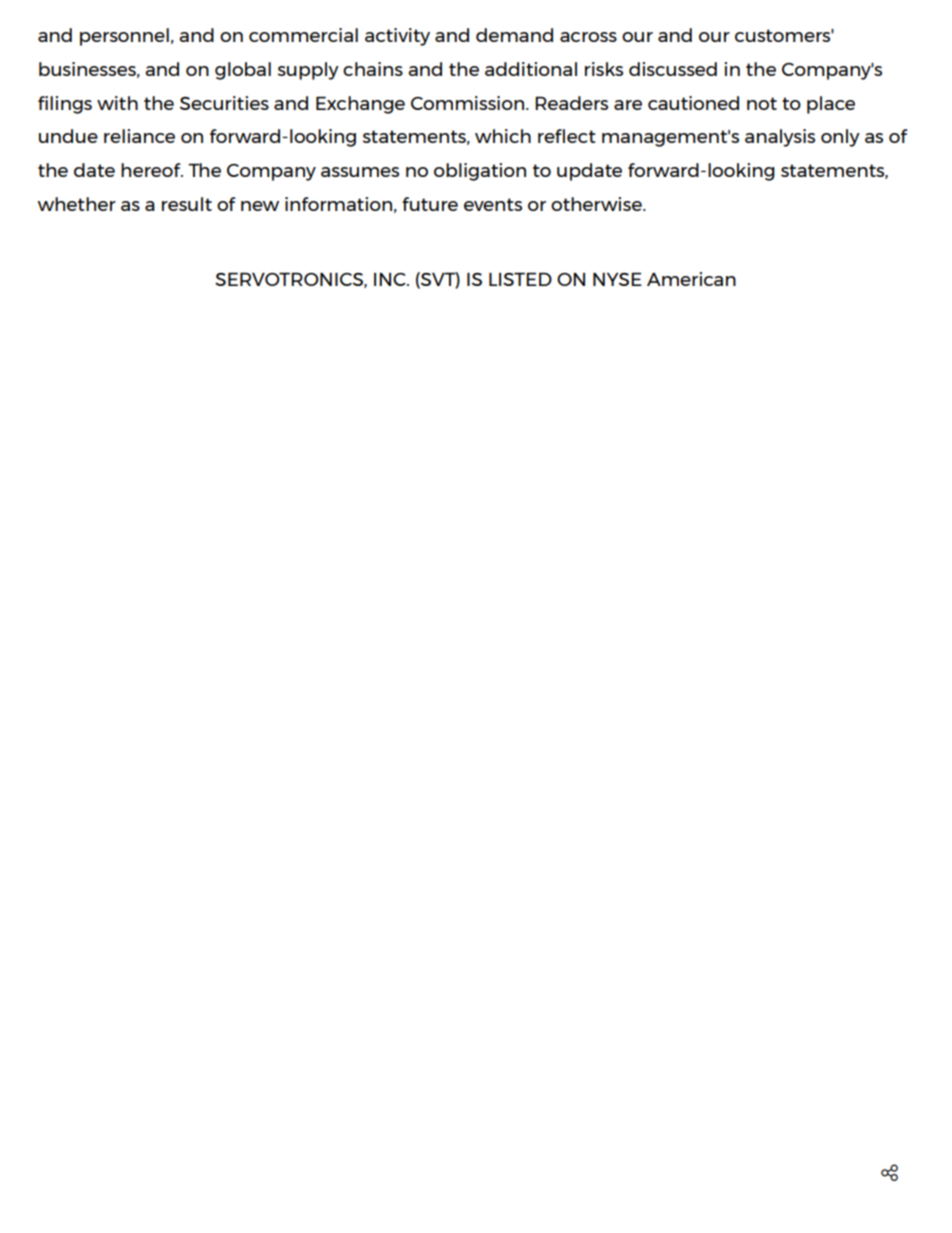 Image resolution: width=952 pixels, height=1233 pixels. What do you see at coordinates (691, 279) in the page?
I see `American` at bounding box center [691, 279].
